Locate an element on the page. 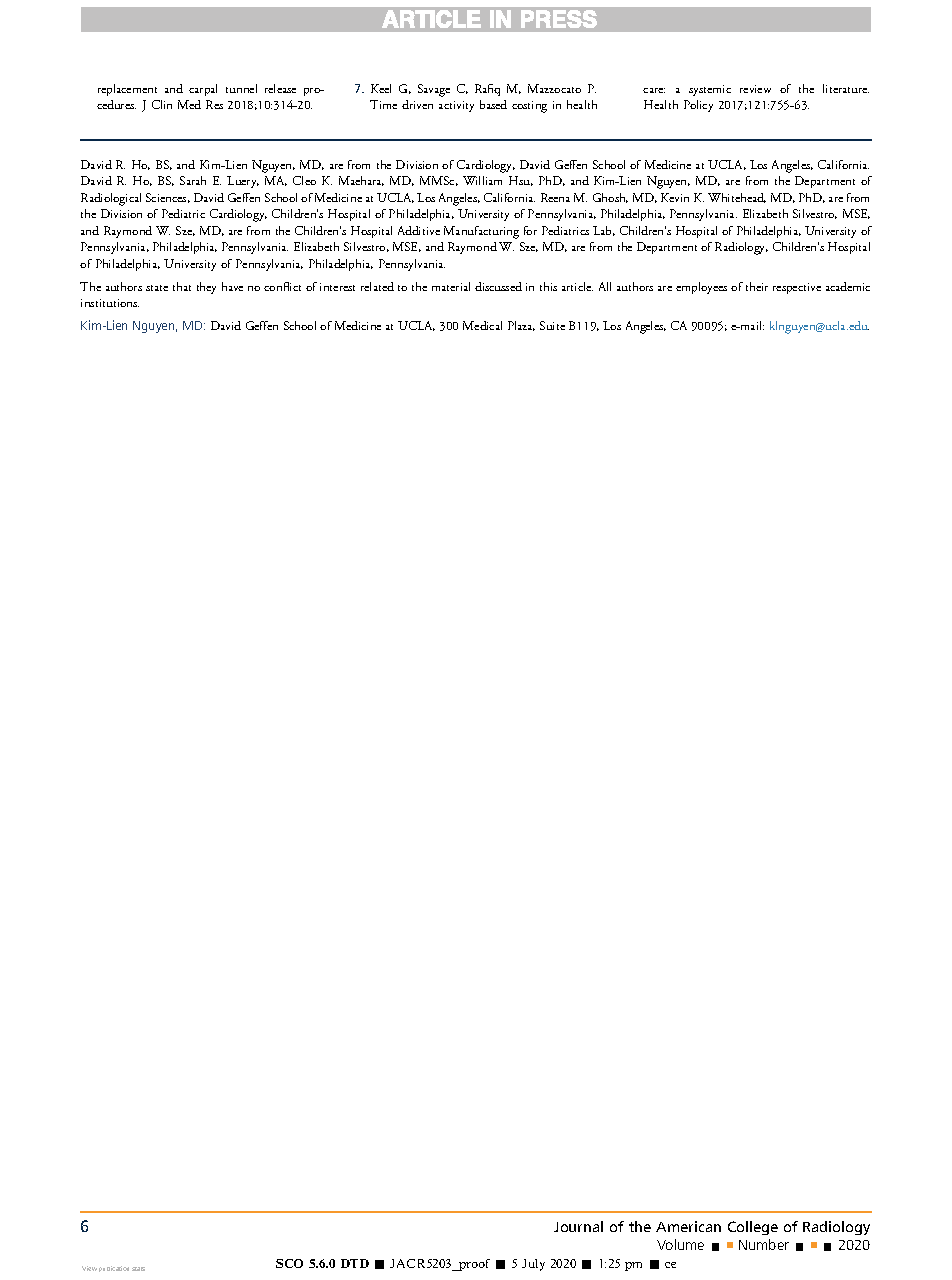 The height and width of the document is (1280, 952). Suite is located at coordinates (552, 325).
